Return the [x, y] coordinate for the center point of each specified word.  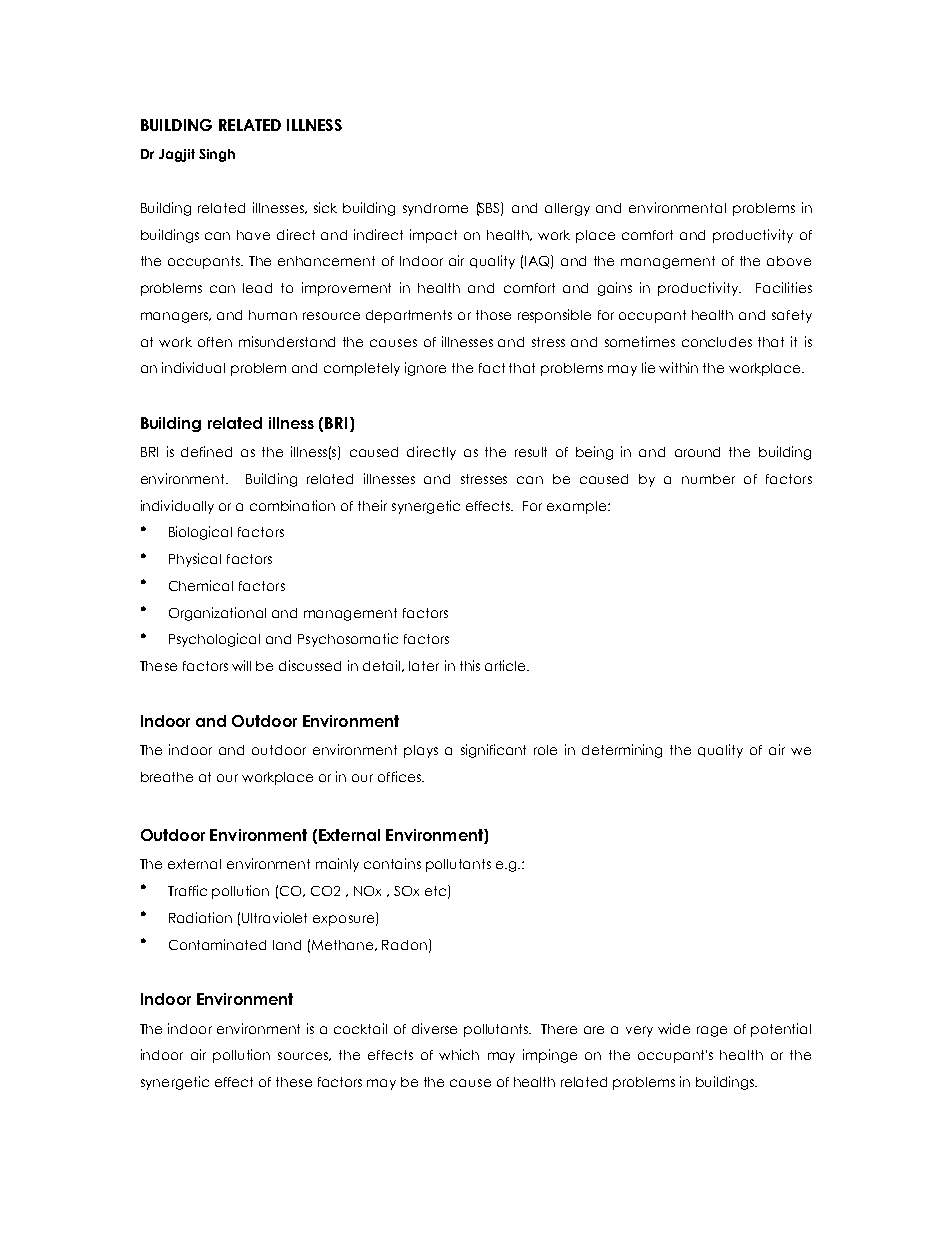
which [459, 1054]
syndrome [435, 209]
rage [712, 1031]
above [789, 261]
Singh [217, 155]
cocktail [360, 1028]
